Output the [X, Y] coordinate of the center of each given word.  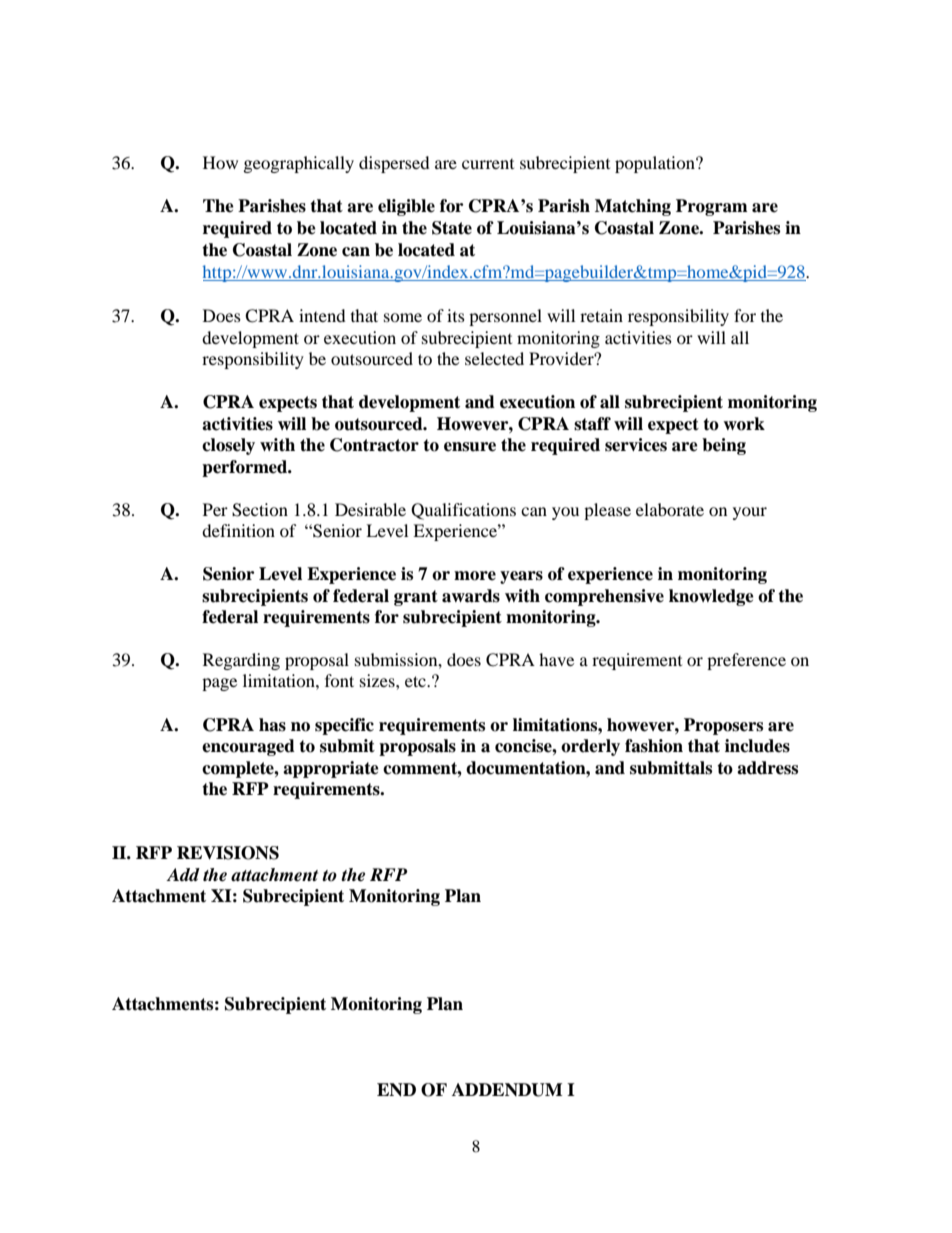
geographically [299, 164]
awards [471, 596]
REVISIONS [228, 853]
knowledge [711, 597]
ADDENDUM [507, 1090]
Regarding [241, 661]
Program [712, 207]
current [488, 164]
